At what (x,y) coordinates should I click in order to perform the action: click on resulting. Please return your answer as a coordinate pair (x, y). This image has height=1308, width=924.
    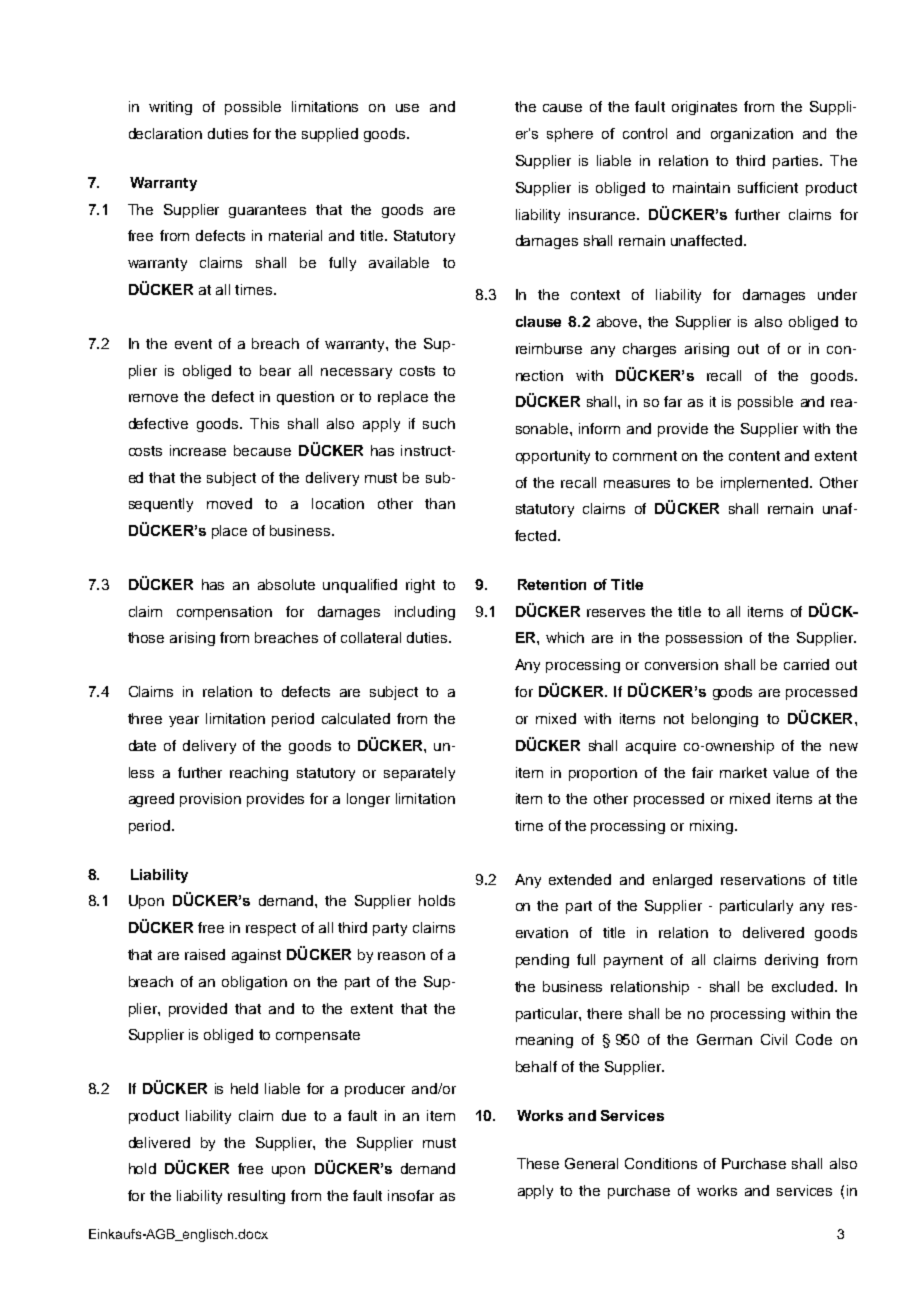
    Looking at the image, I should click on (256, 1197).
